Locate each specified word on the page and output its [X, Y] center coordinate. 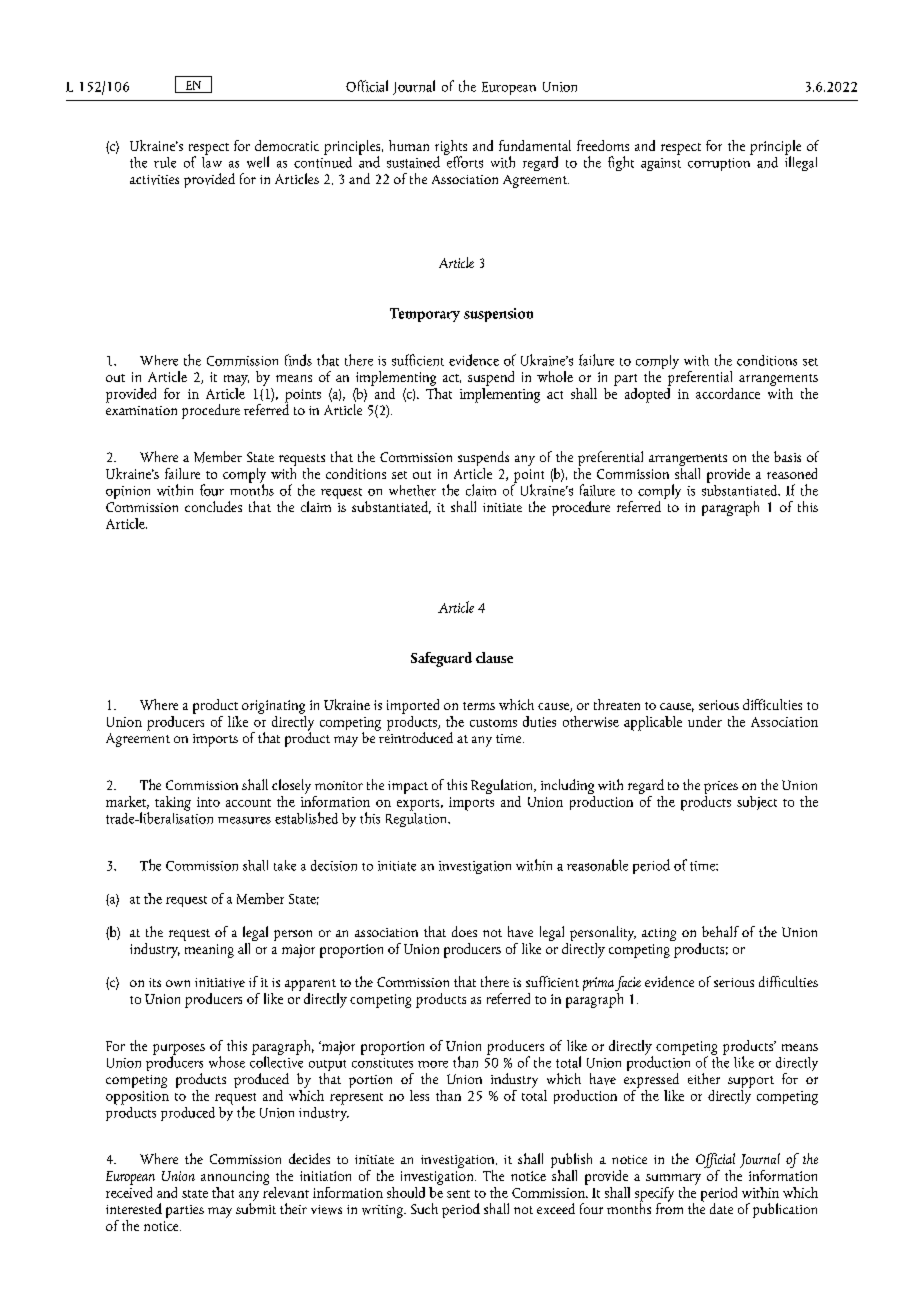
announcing [235, 1178]
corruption [719, 164]
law [212, 161]
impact [408, 787]
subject [757, 803]
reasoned [792, 473]
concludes [213, 506]
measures [244, 820]
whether [412, 490]
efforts [463, 161]
